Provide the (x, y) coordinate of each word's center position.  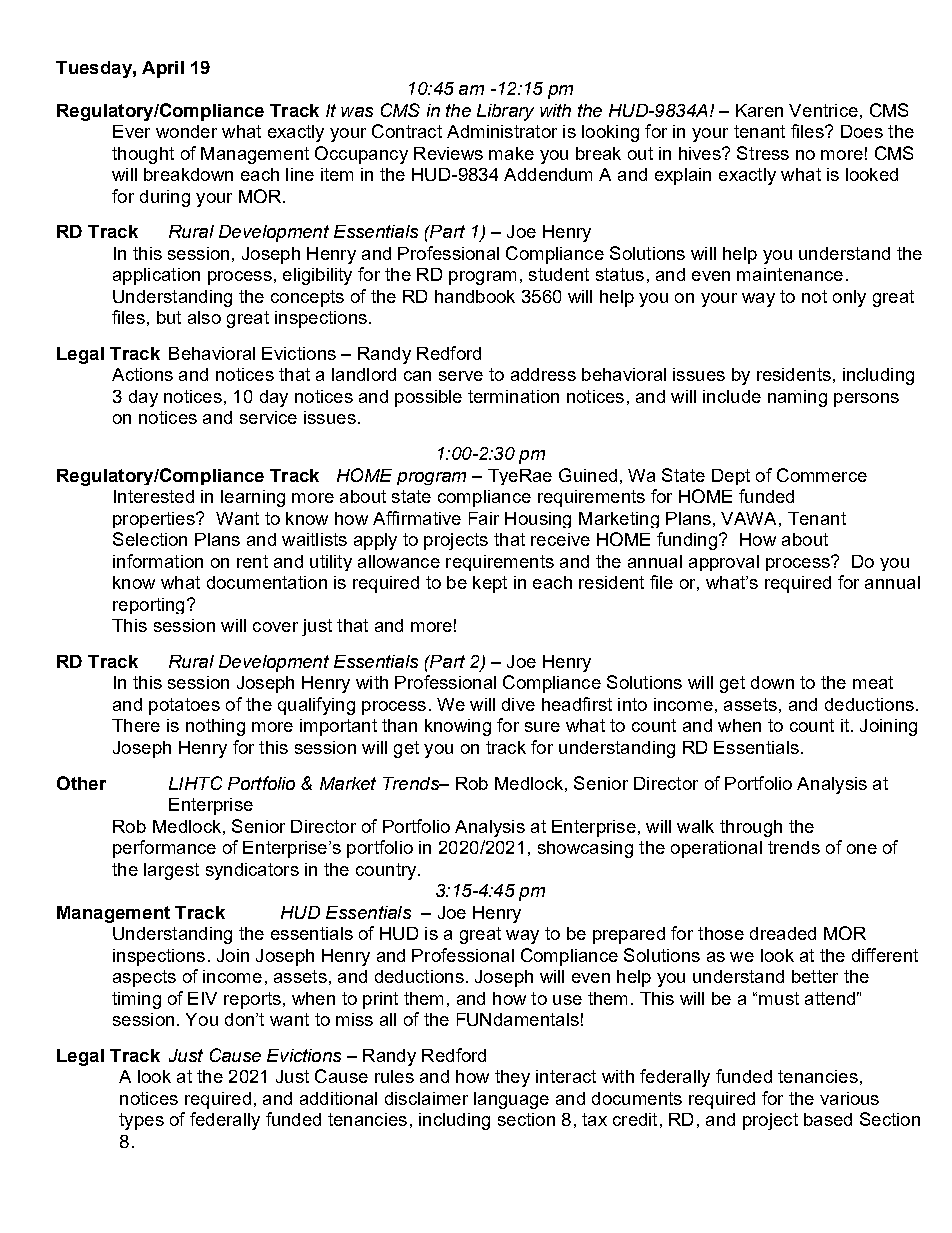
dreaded (783, 933)
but (169, 317)
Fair (484, 518)
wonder (186, 131)
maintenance (790, 274)
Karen (759, 110)
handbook (475, 296)
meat (873, 682)
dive (518, 704)
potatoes (184, 706)
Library (505, 112)
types (141, 1121)
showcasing (585, 849)
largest (171, 871)
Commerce (822, 475)
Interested (154, 496)
